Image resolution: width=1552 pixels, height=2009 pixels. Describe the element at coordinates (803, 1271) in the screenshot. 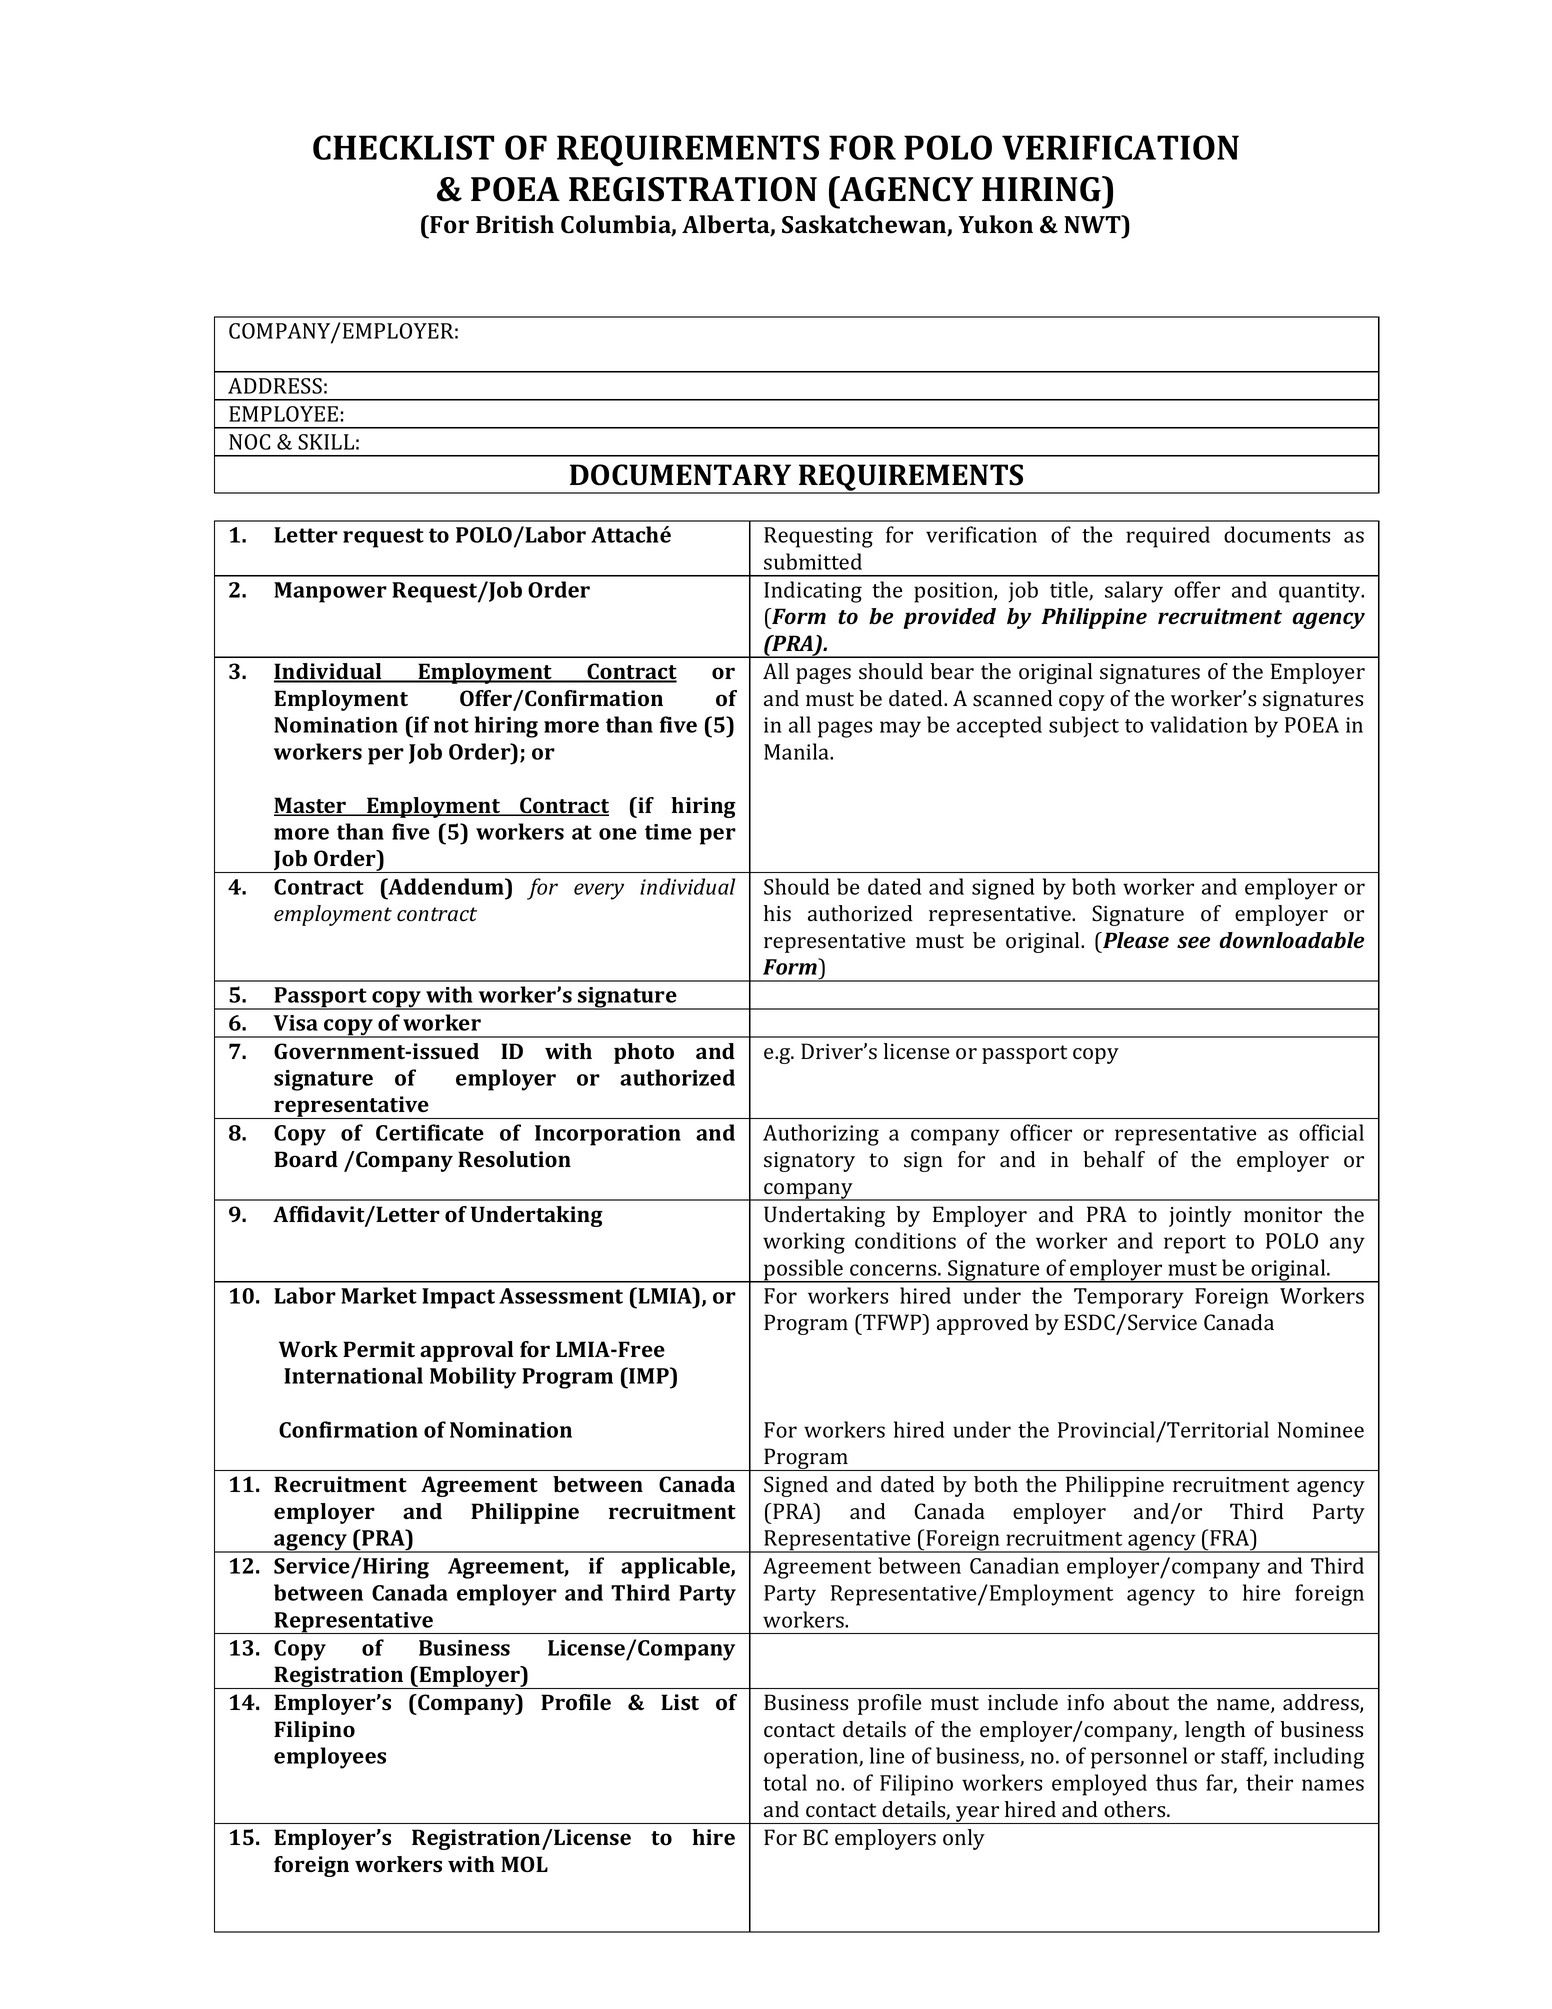

I see `possible` at that location.
